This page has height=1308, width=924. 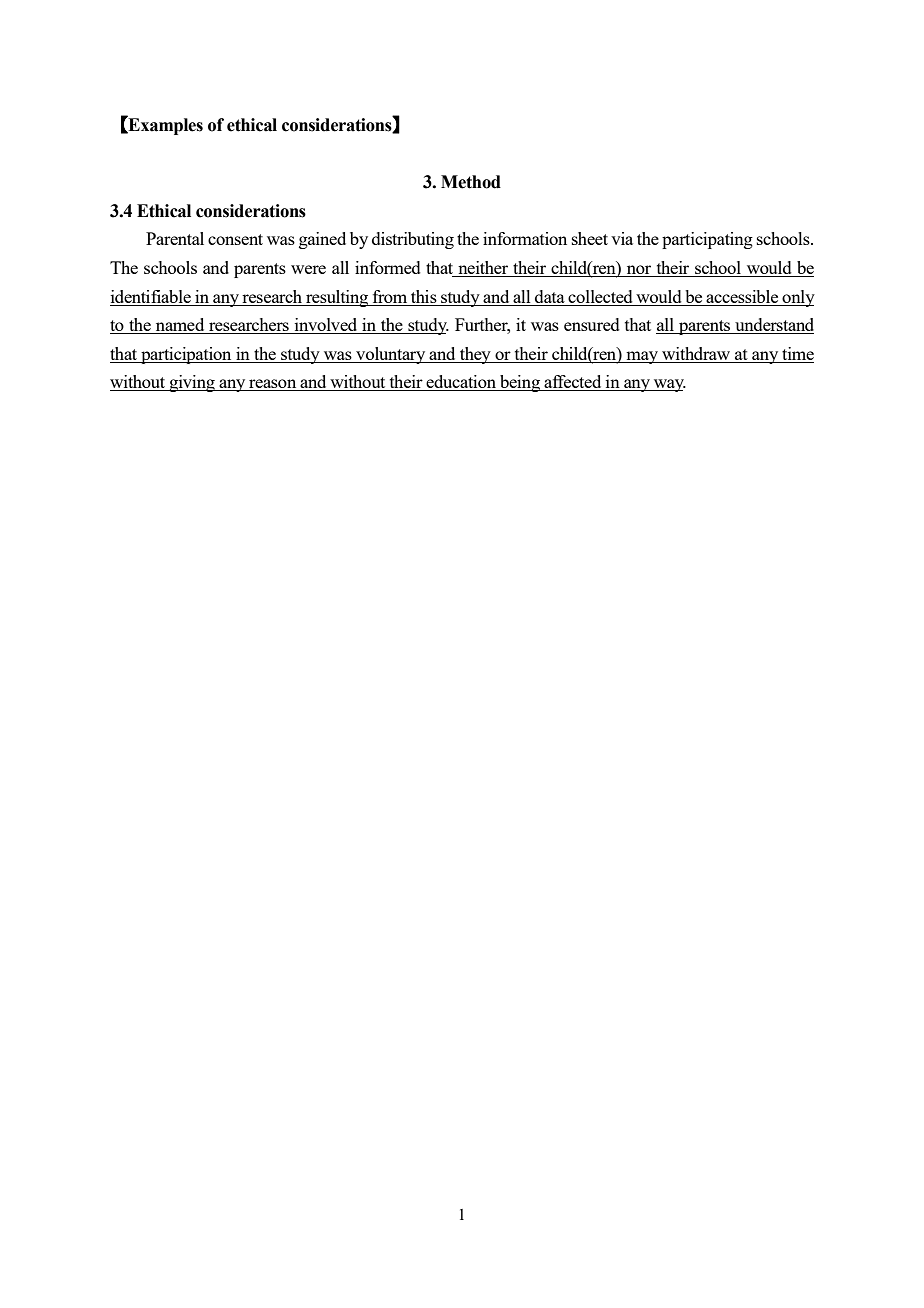 I want to click on identifiable, so click(x=151, y=296).
